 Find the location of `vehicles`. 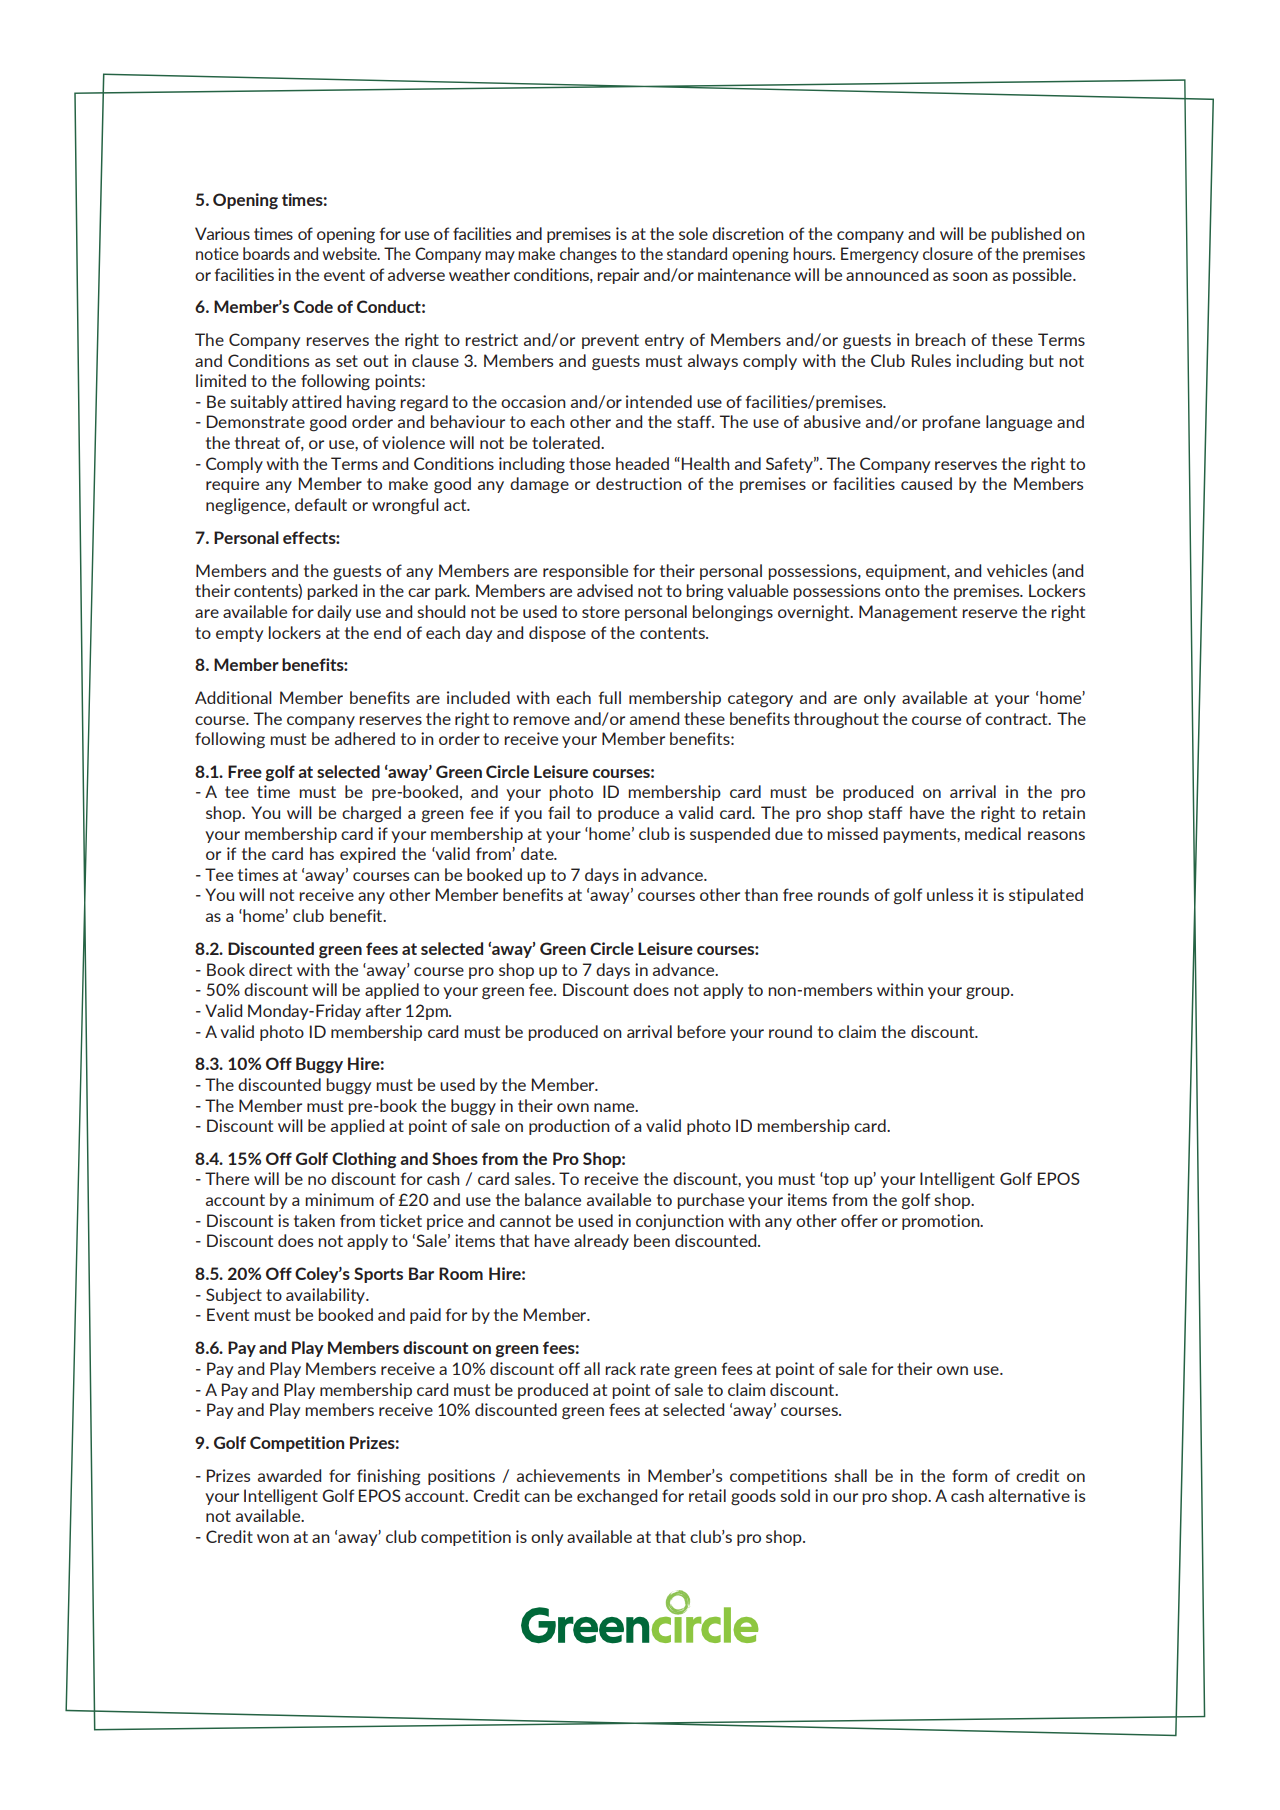

vehicles is located at coordinates (1017, 570).
